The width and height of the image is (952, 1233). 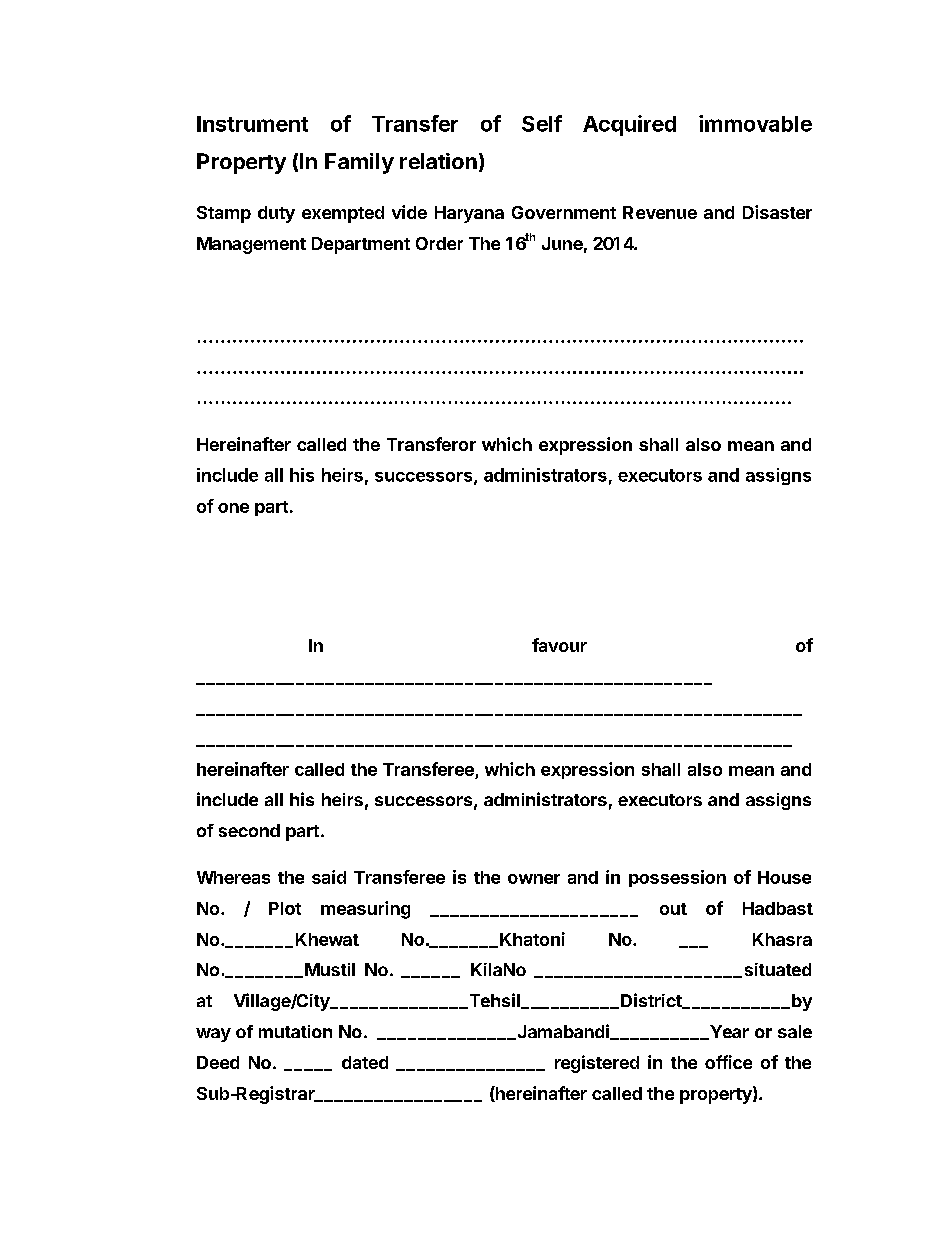 What do you see at coordinates (542, 123) in the image?
I see `Self` at bounding box center [542, 123].
